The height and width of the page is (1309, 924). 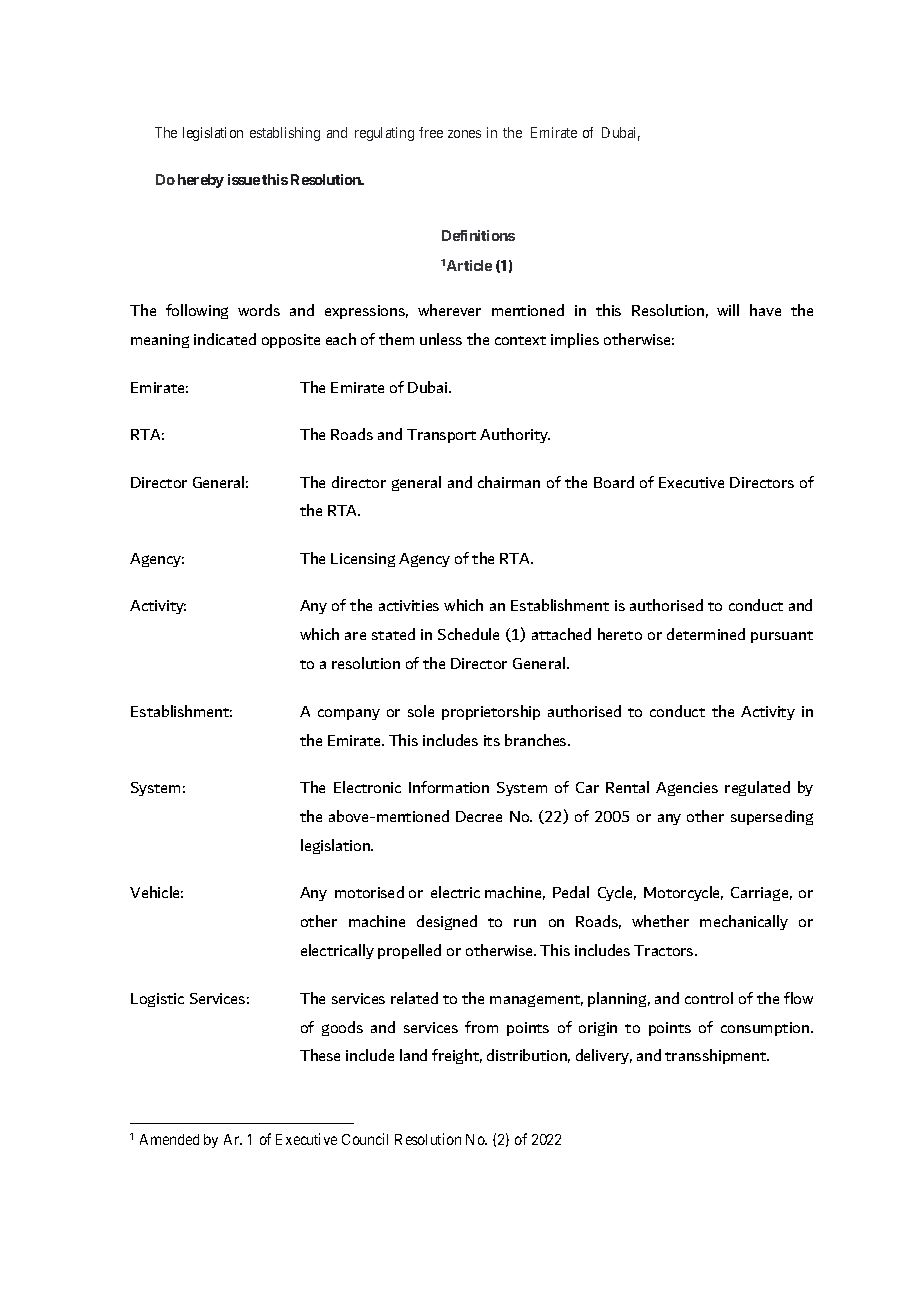 I want to click on issue, so click(x=244, y=179).
